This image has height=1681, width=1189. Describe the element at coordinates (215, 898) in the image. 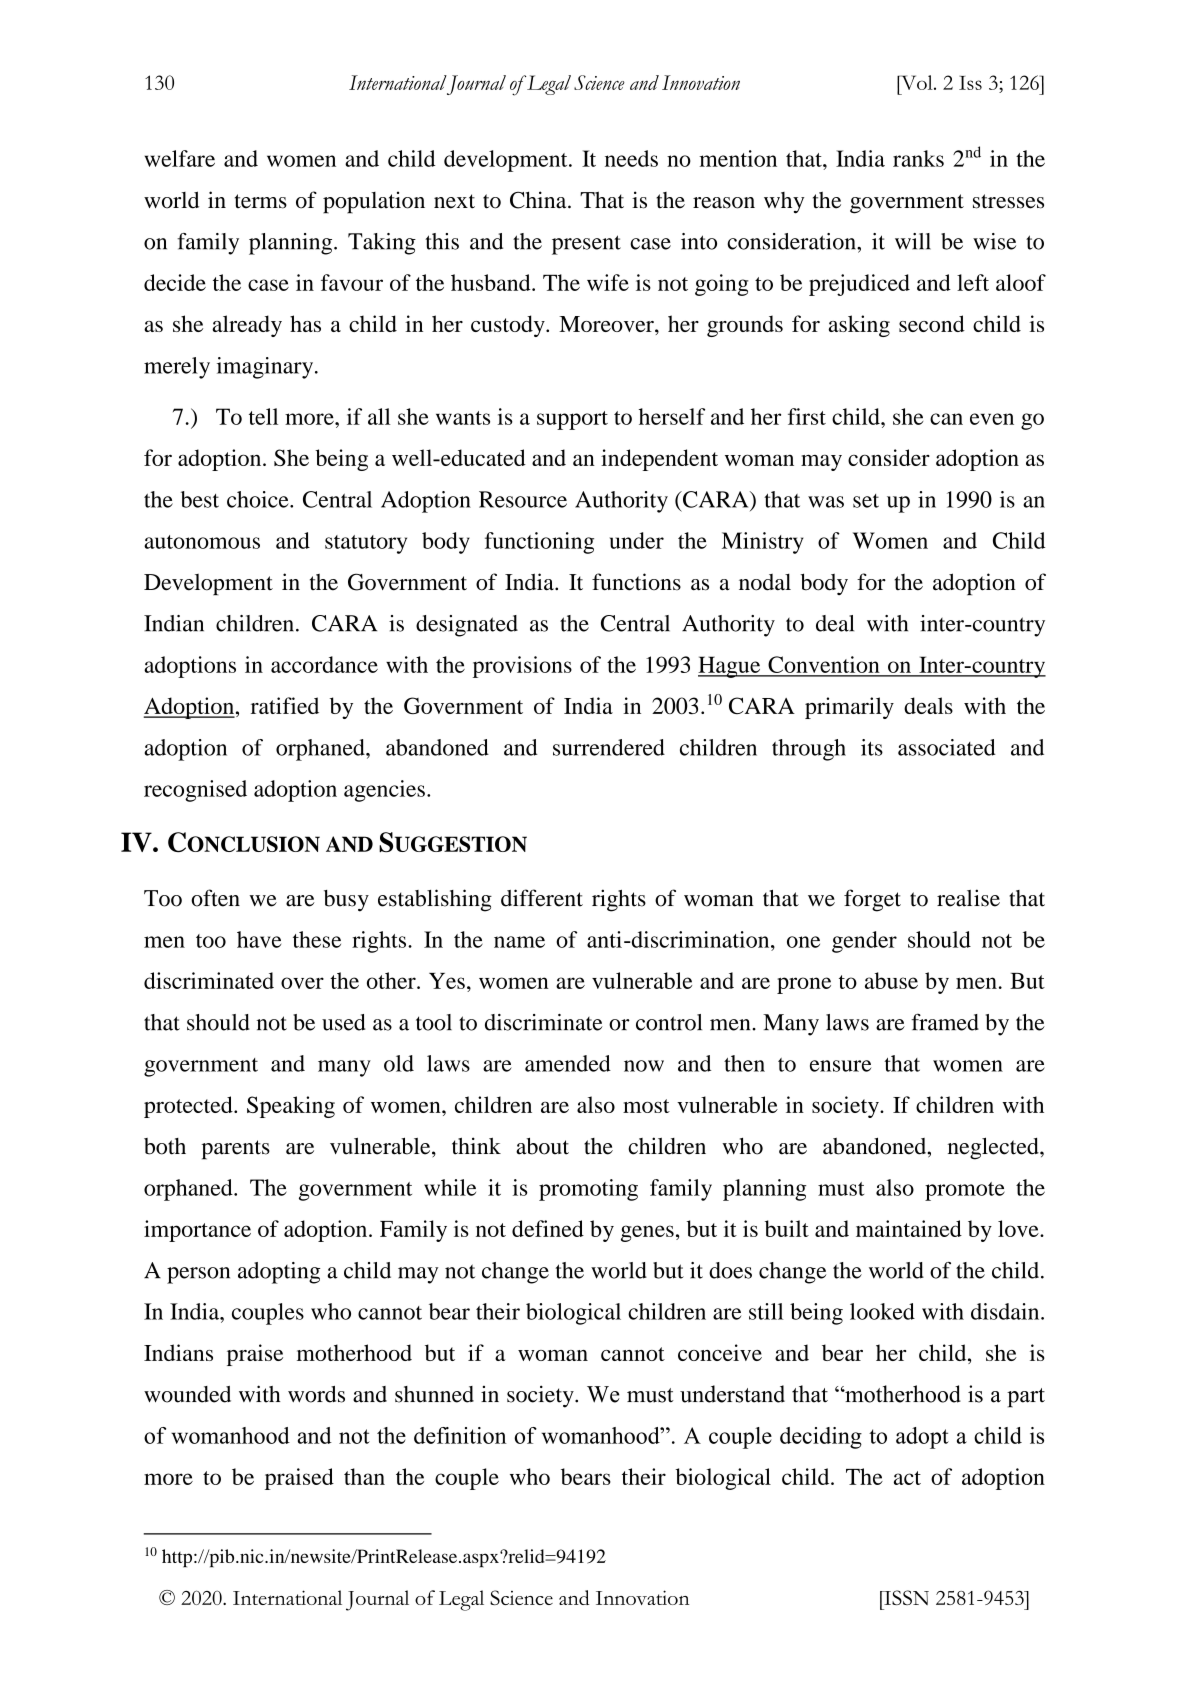

I see `often` at that location.
